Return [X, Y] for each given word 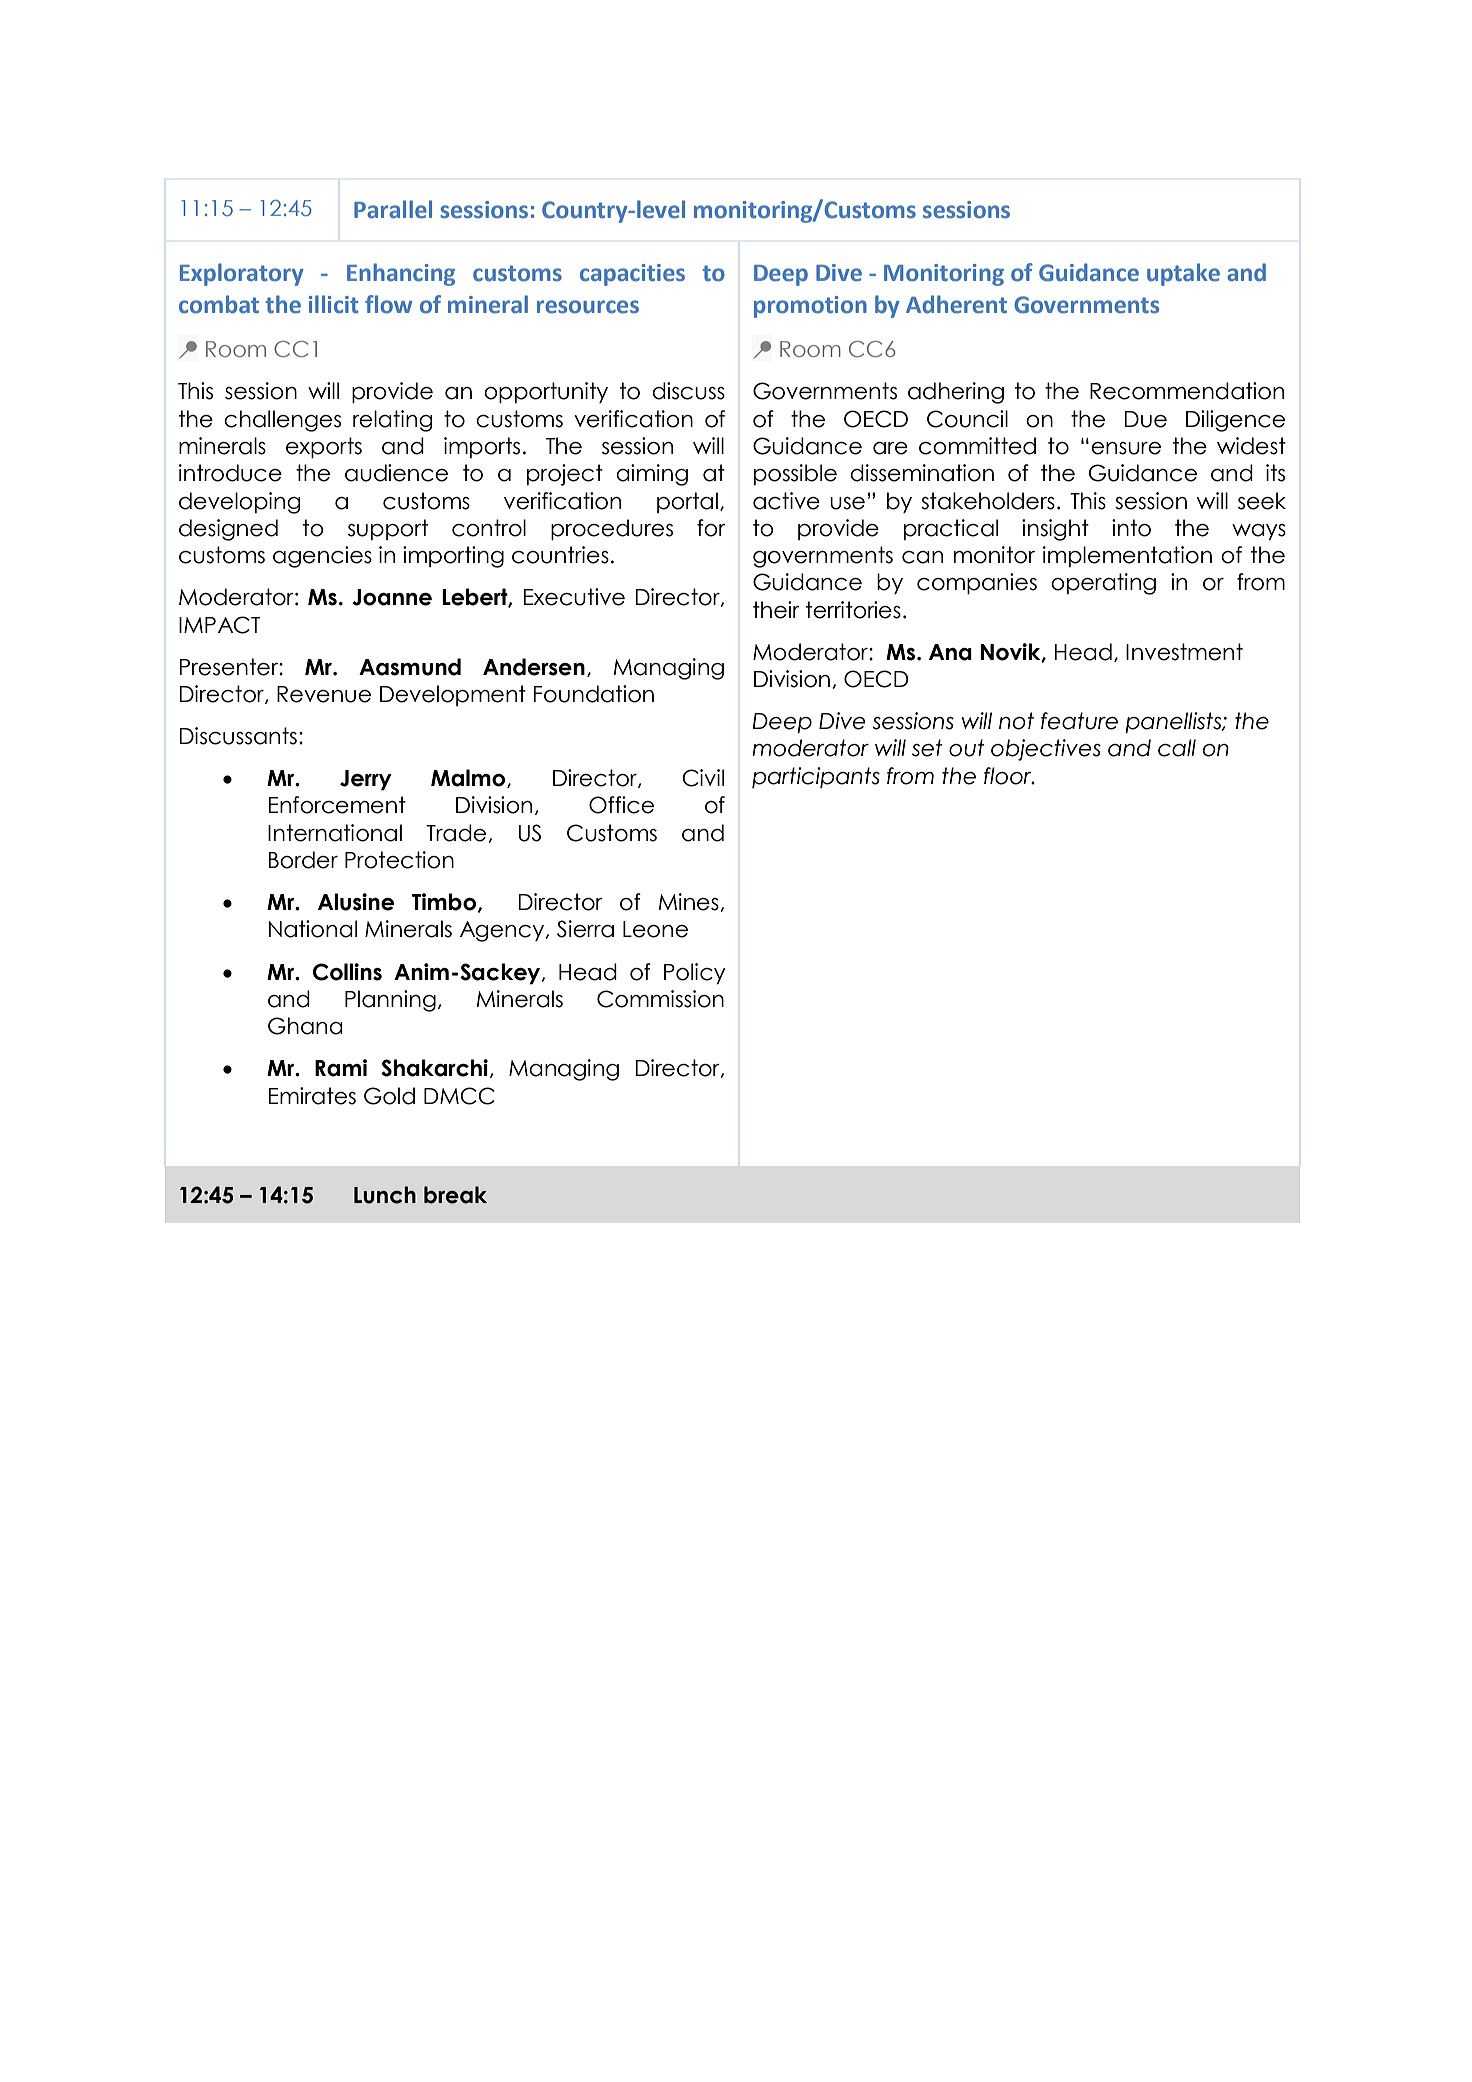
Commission [660, 999]
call [1177, 748]
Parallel [393, 209]
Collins [347, 972]
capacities [632, 275]
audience [396, 473]
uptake [1183, 274]
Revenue [324, 694]
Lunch [385, 1195]
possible [795, 474]
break [455, 1195]
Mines [690, 902]
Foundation [594, 694]
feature [1079, 721]
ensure [1126, 448]
